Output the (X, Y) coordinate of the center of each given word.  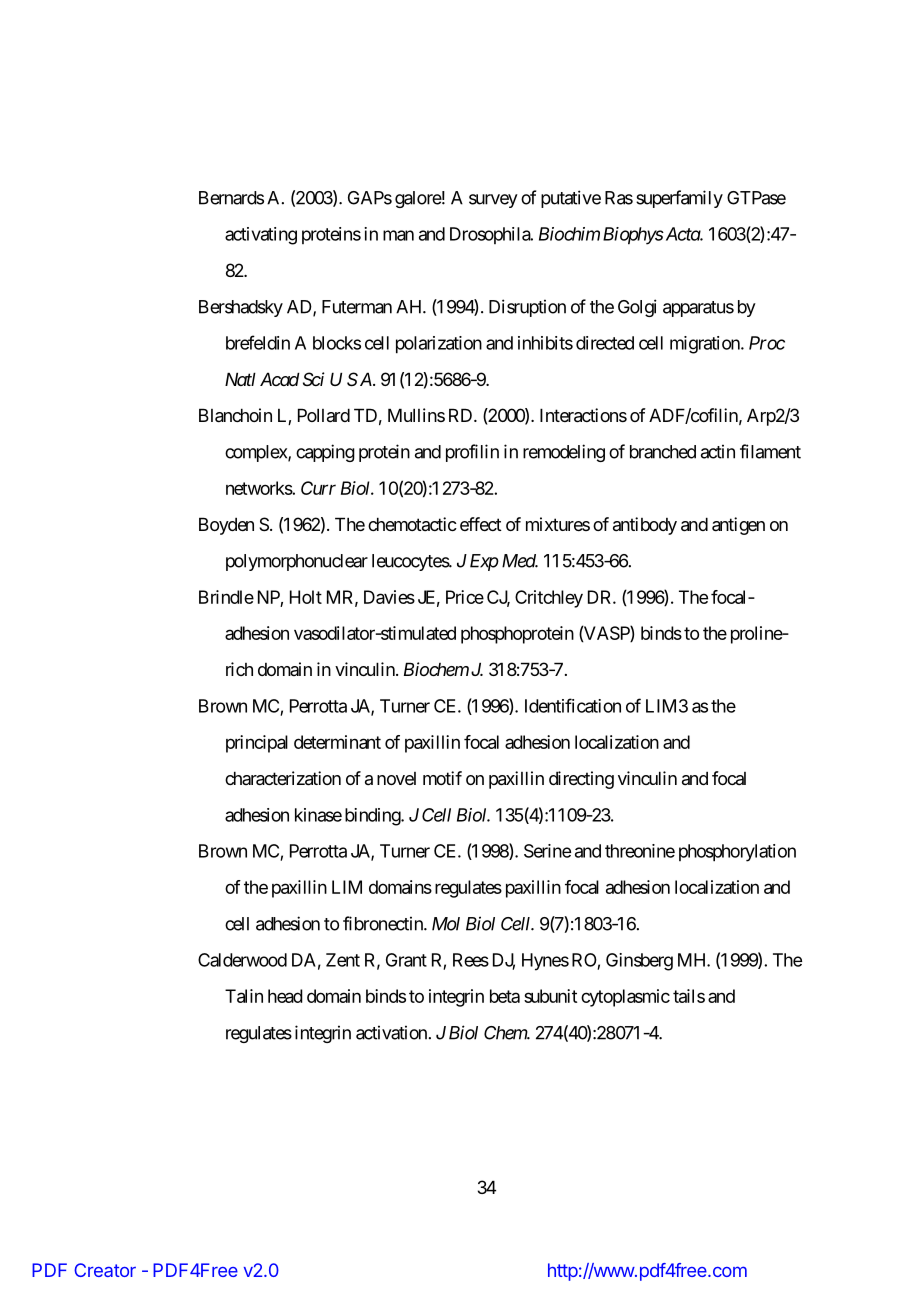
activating (261, 236)
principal (257, 744)
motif (442, 778)
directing (581, 780)
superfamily (679, 199)
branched (663, 452)
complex (257, 453)
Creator (105, 1270)
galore (418, 199)
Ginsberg (639, 962)
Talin (244, 996)
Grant (406, 960)
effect (481, 524)
